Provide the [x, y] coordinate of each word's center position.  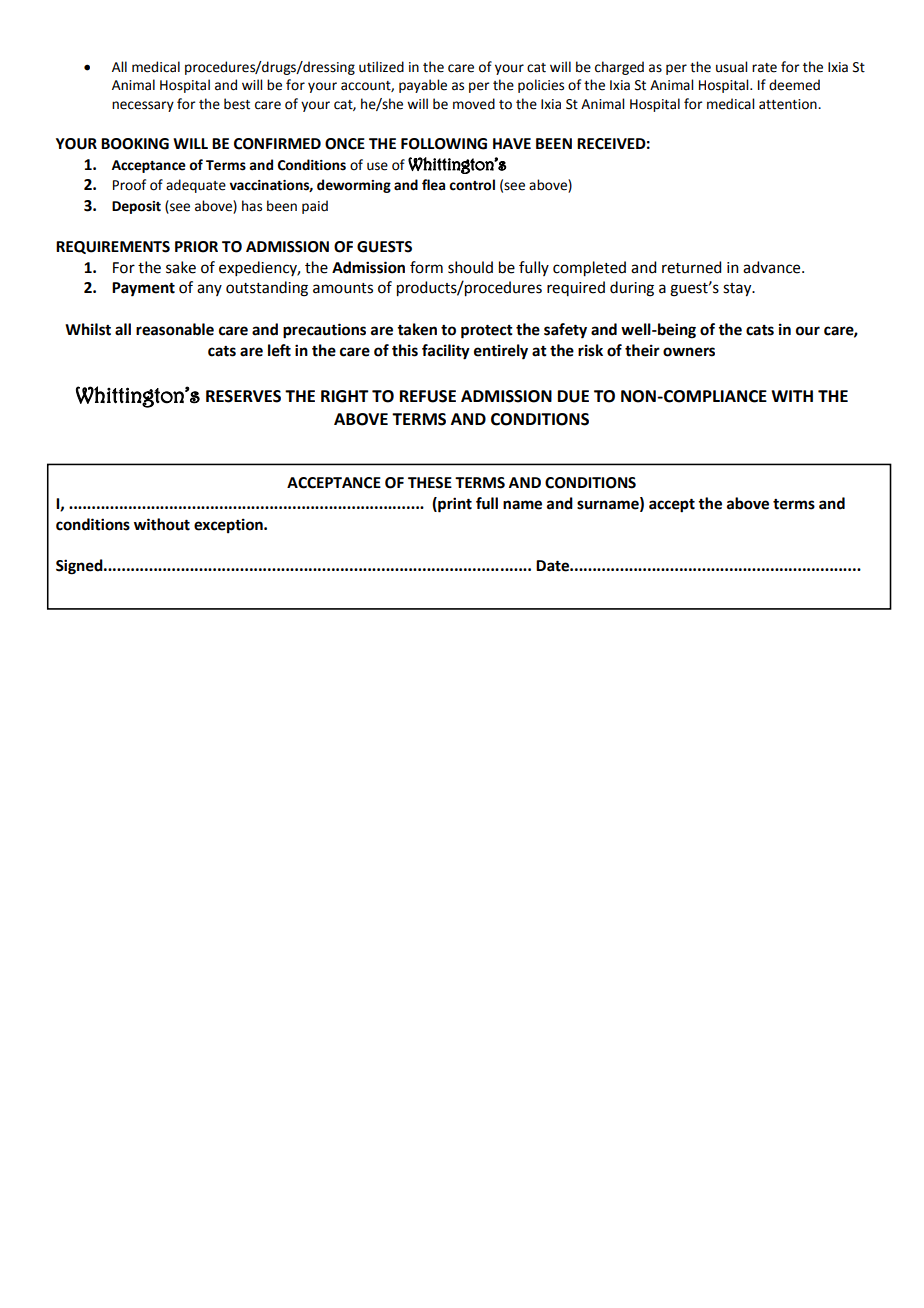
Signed [80, 567]
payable [423, 86]
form [426, 267]
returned [691, 267]
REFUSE [428, 396]
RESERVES [243, 396]
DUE [573, 396]
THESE [430, 483]
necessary [143, 106]
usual [731, 67]
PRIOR [196, 247]
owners [689, 352]
